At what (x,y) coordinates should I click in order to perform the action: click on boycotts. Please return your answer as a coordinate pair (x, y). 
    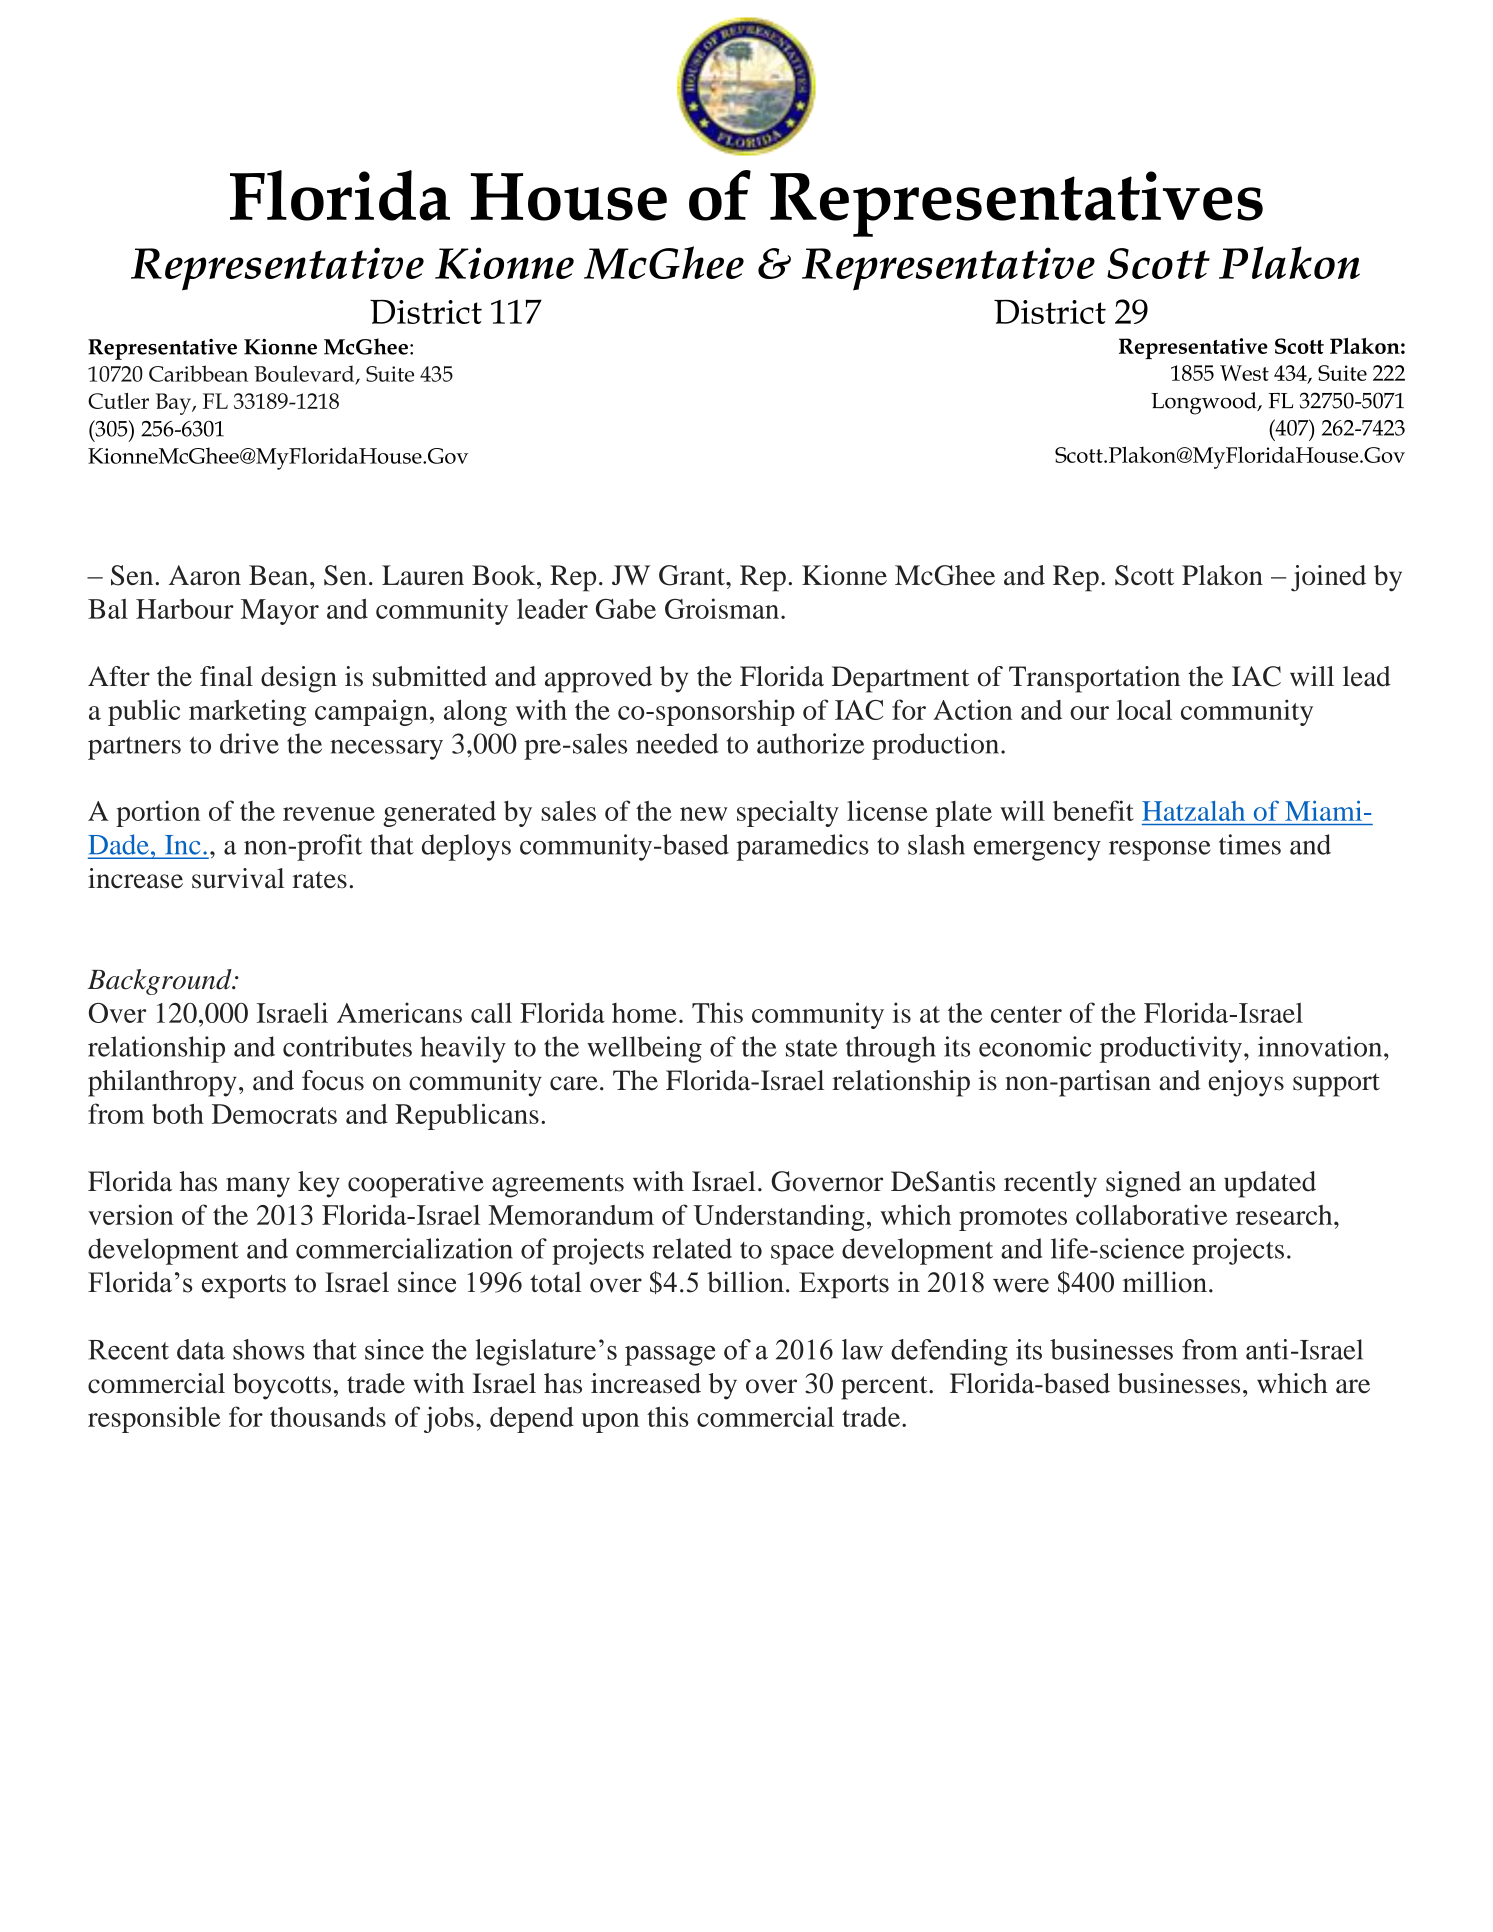
    Looking at the image, I should click on (282, 1386).
